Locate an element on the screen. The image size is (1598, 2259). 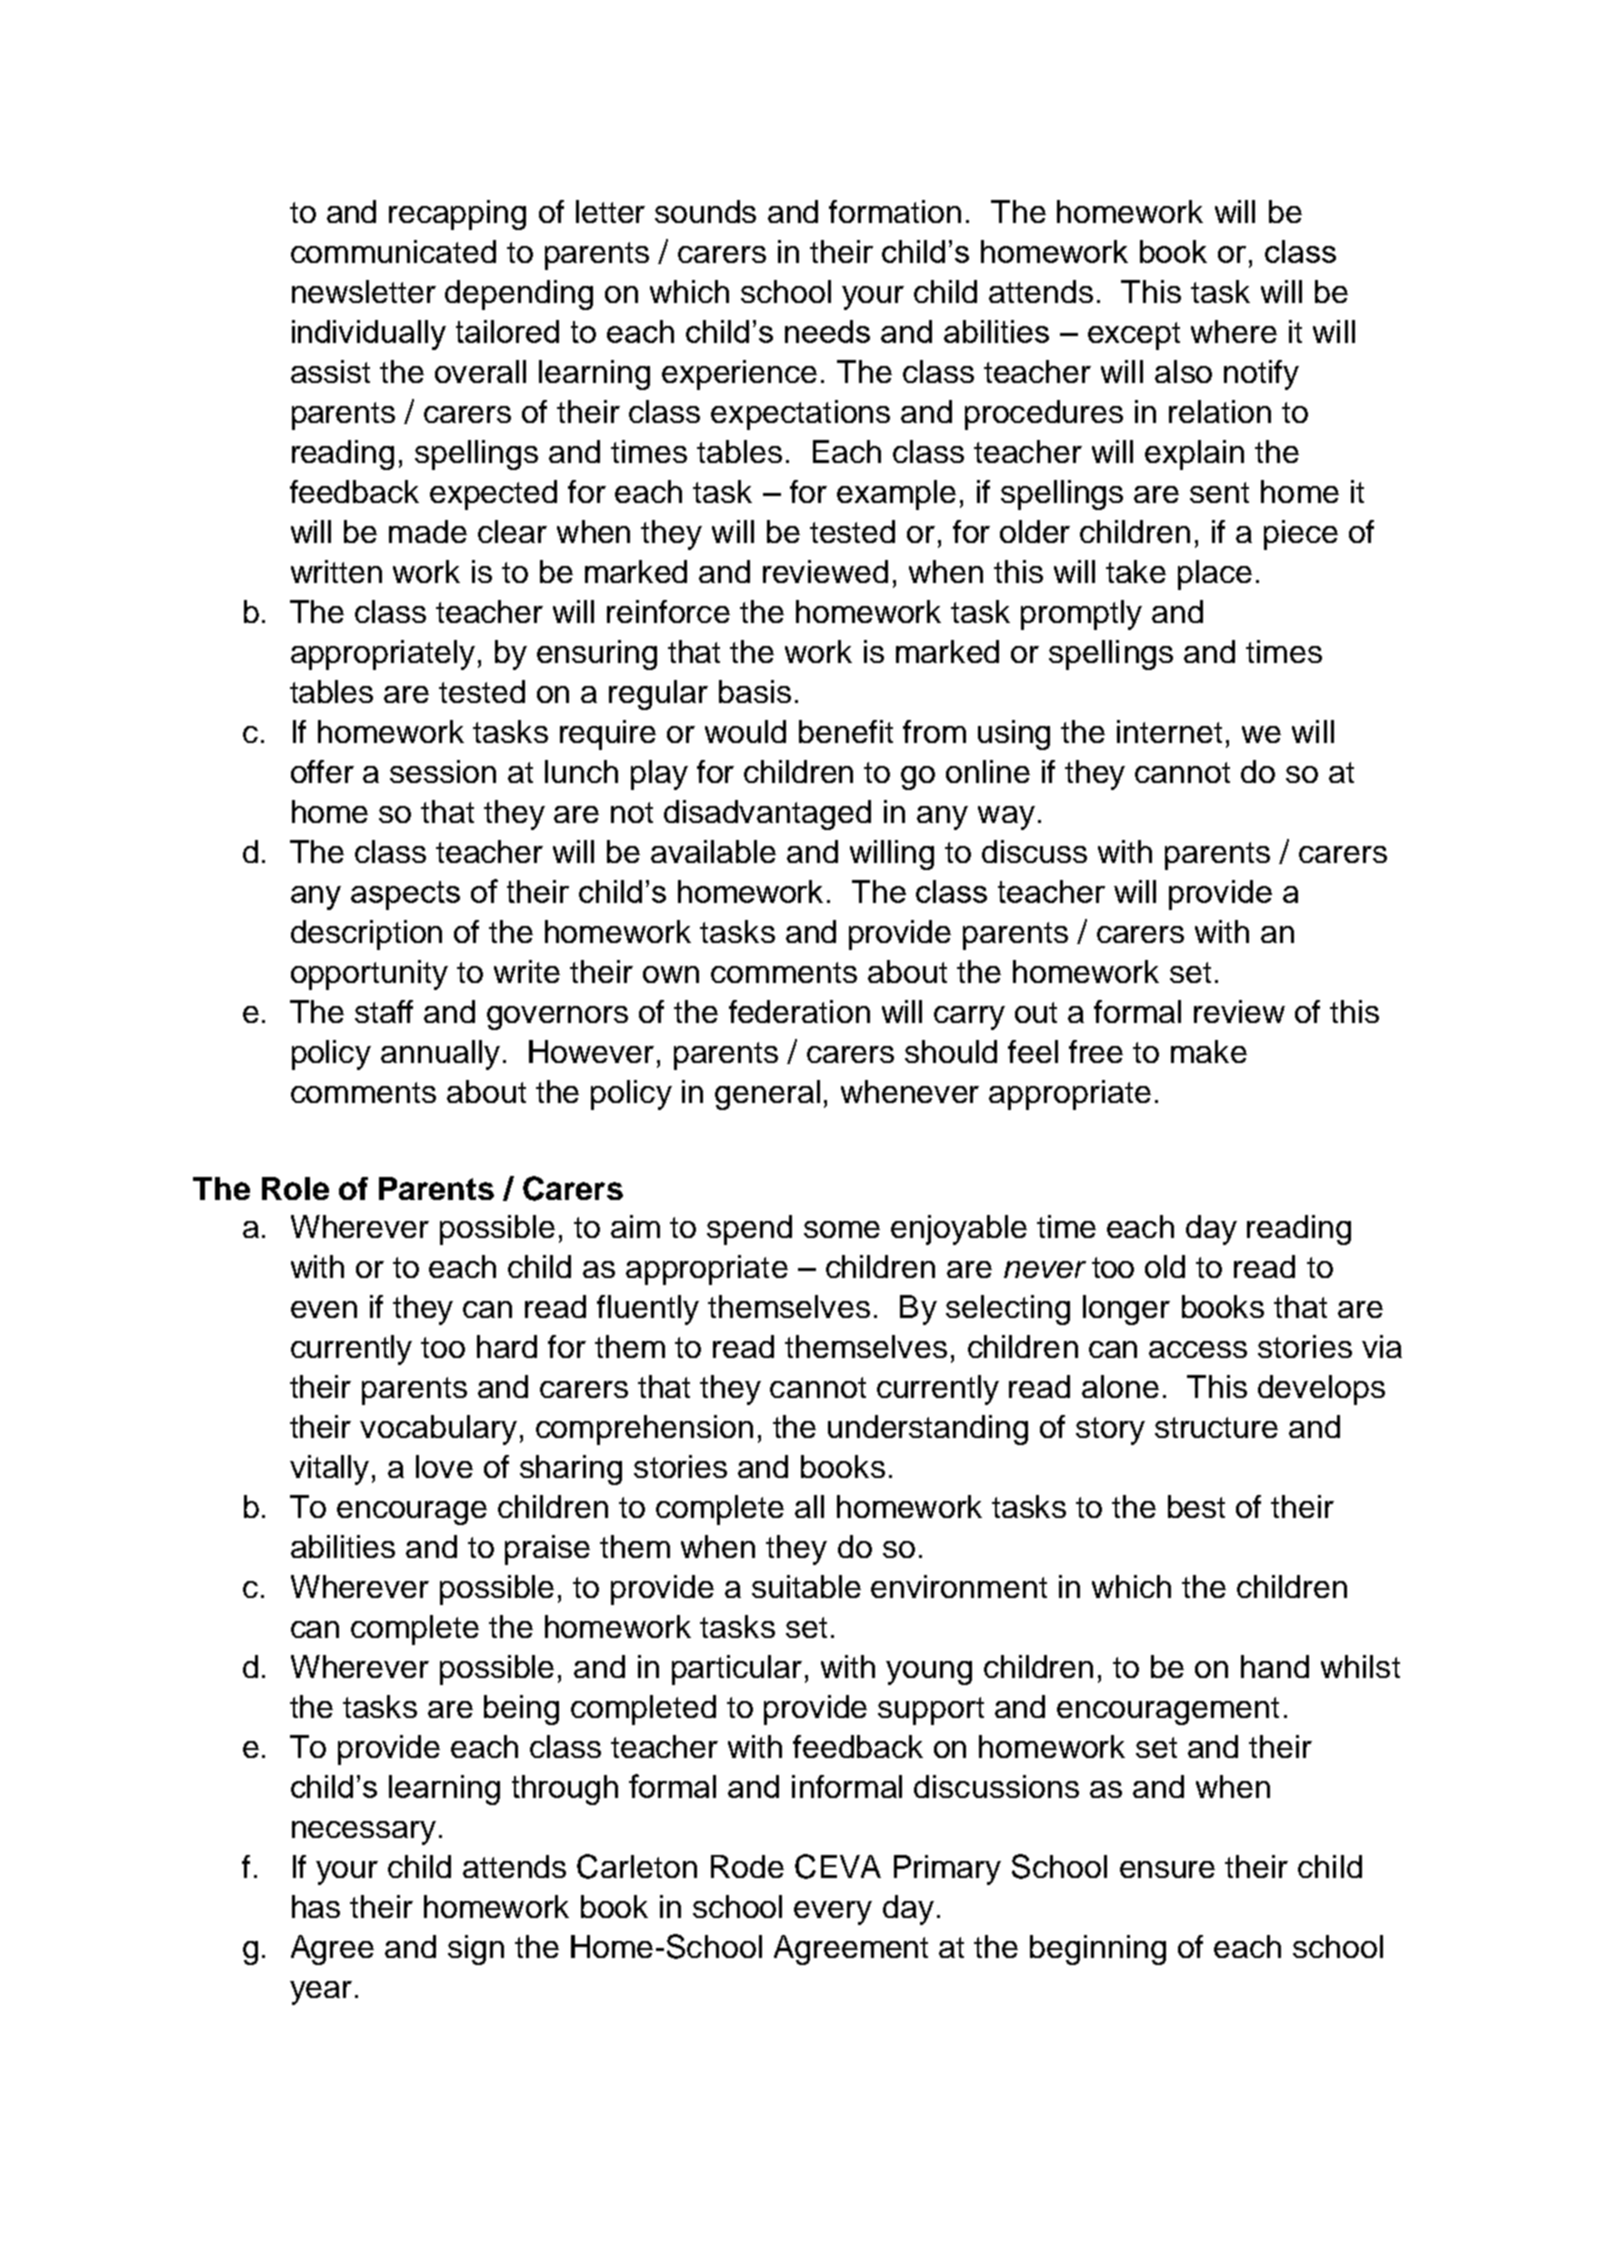
every is located at coordinates (833, 1913).
